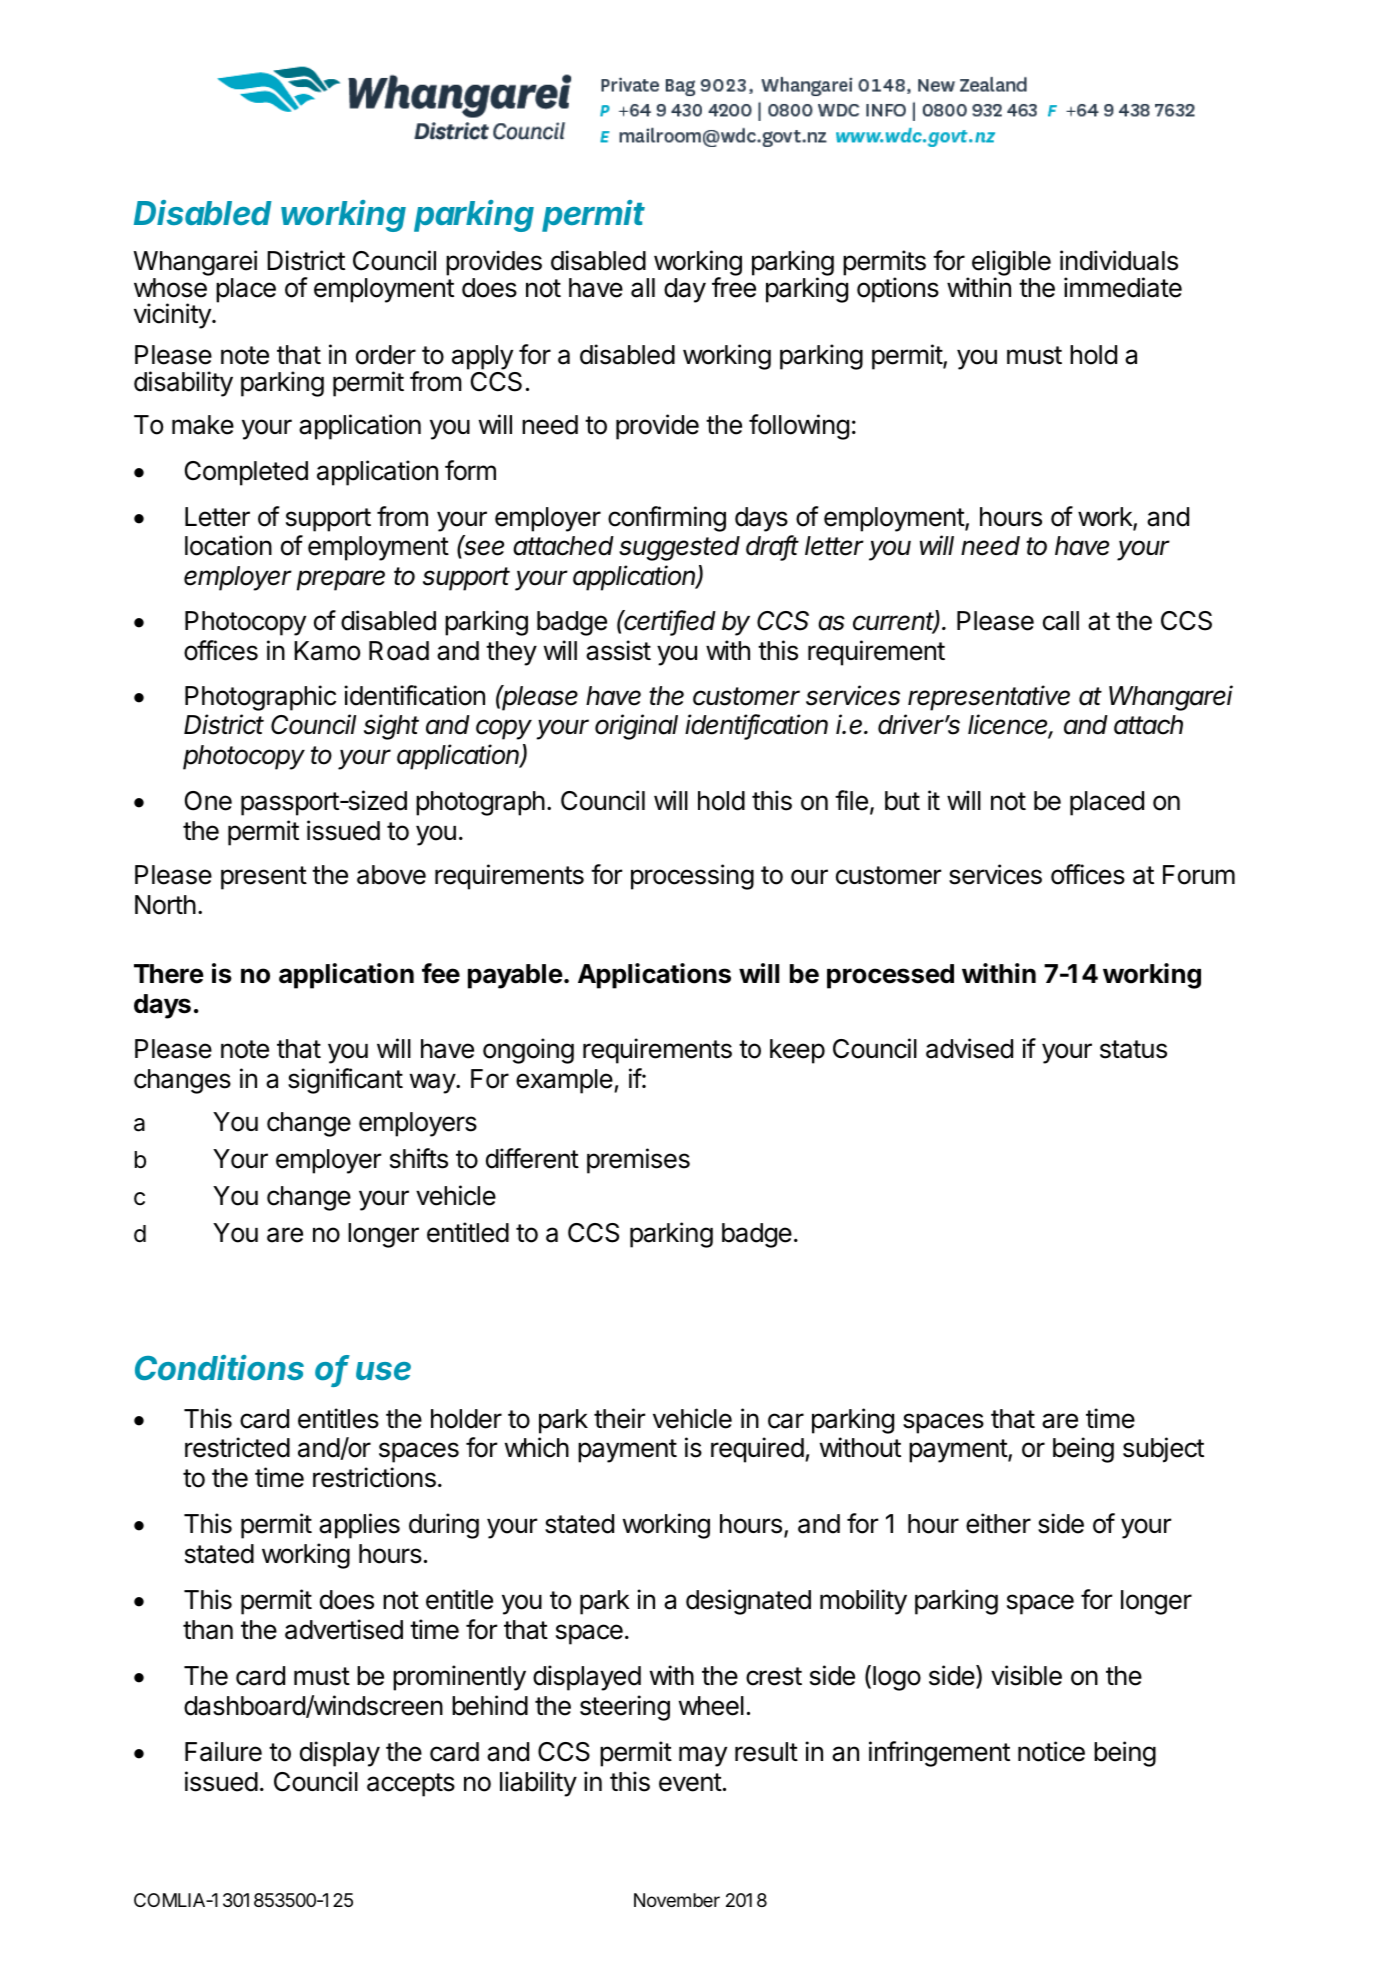  What do you see at coordinates (1199, 875) in the image?
I see `Forum` at bounding box center [1199, 875].
